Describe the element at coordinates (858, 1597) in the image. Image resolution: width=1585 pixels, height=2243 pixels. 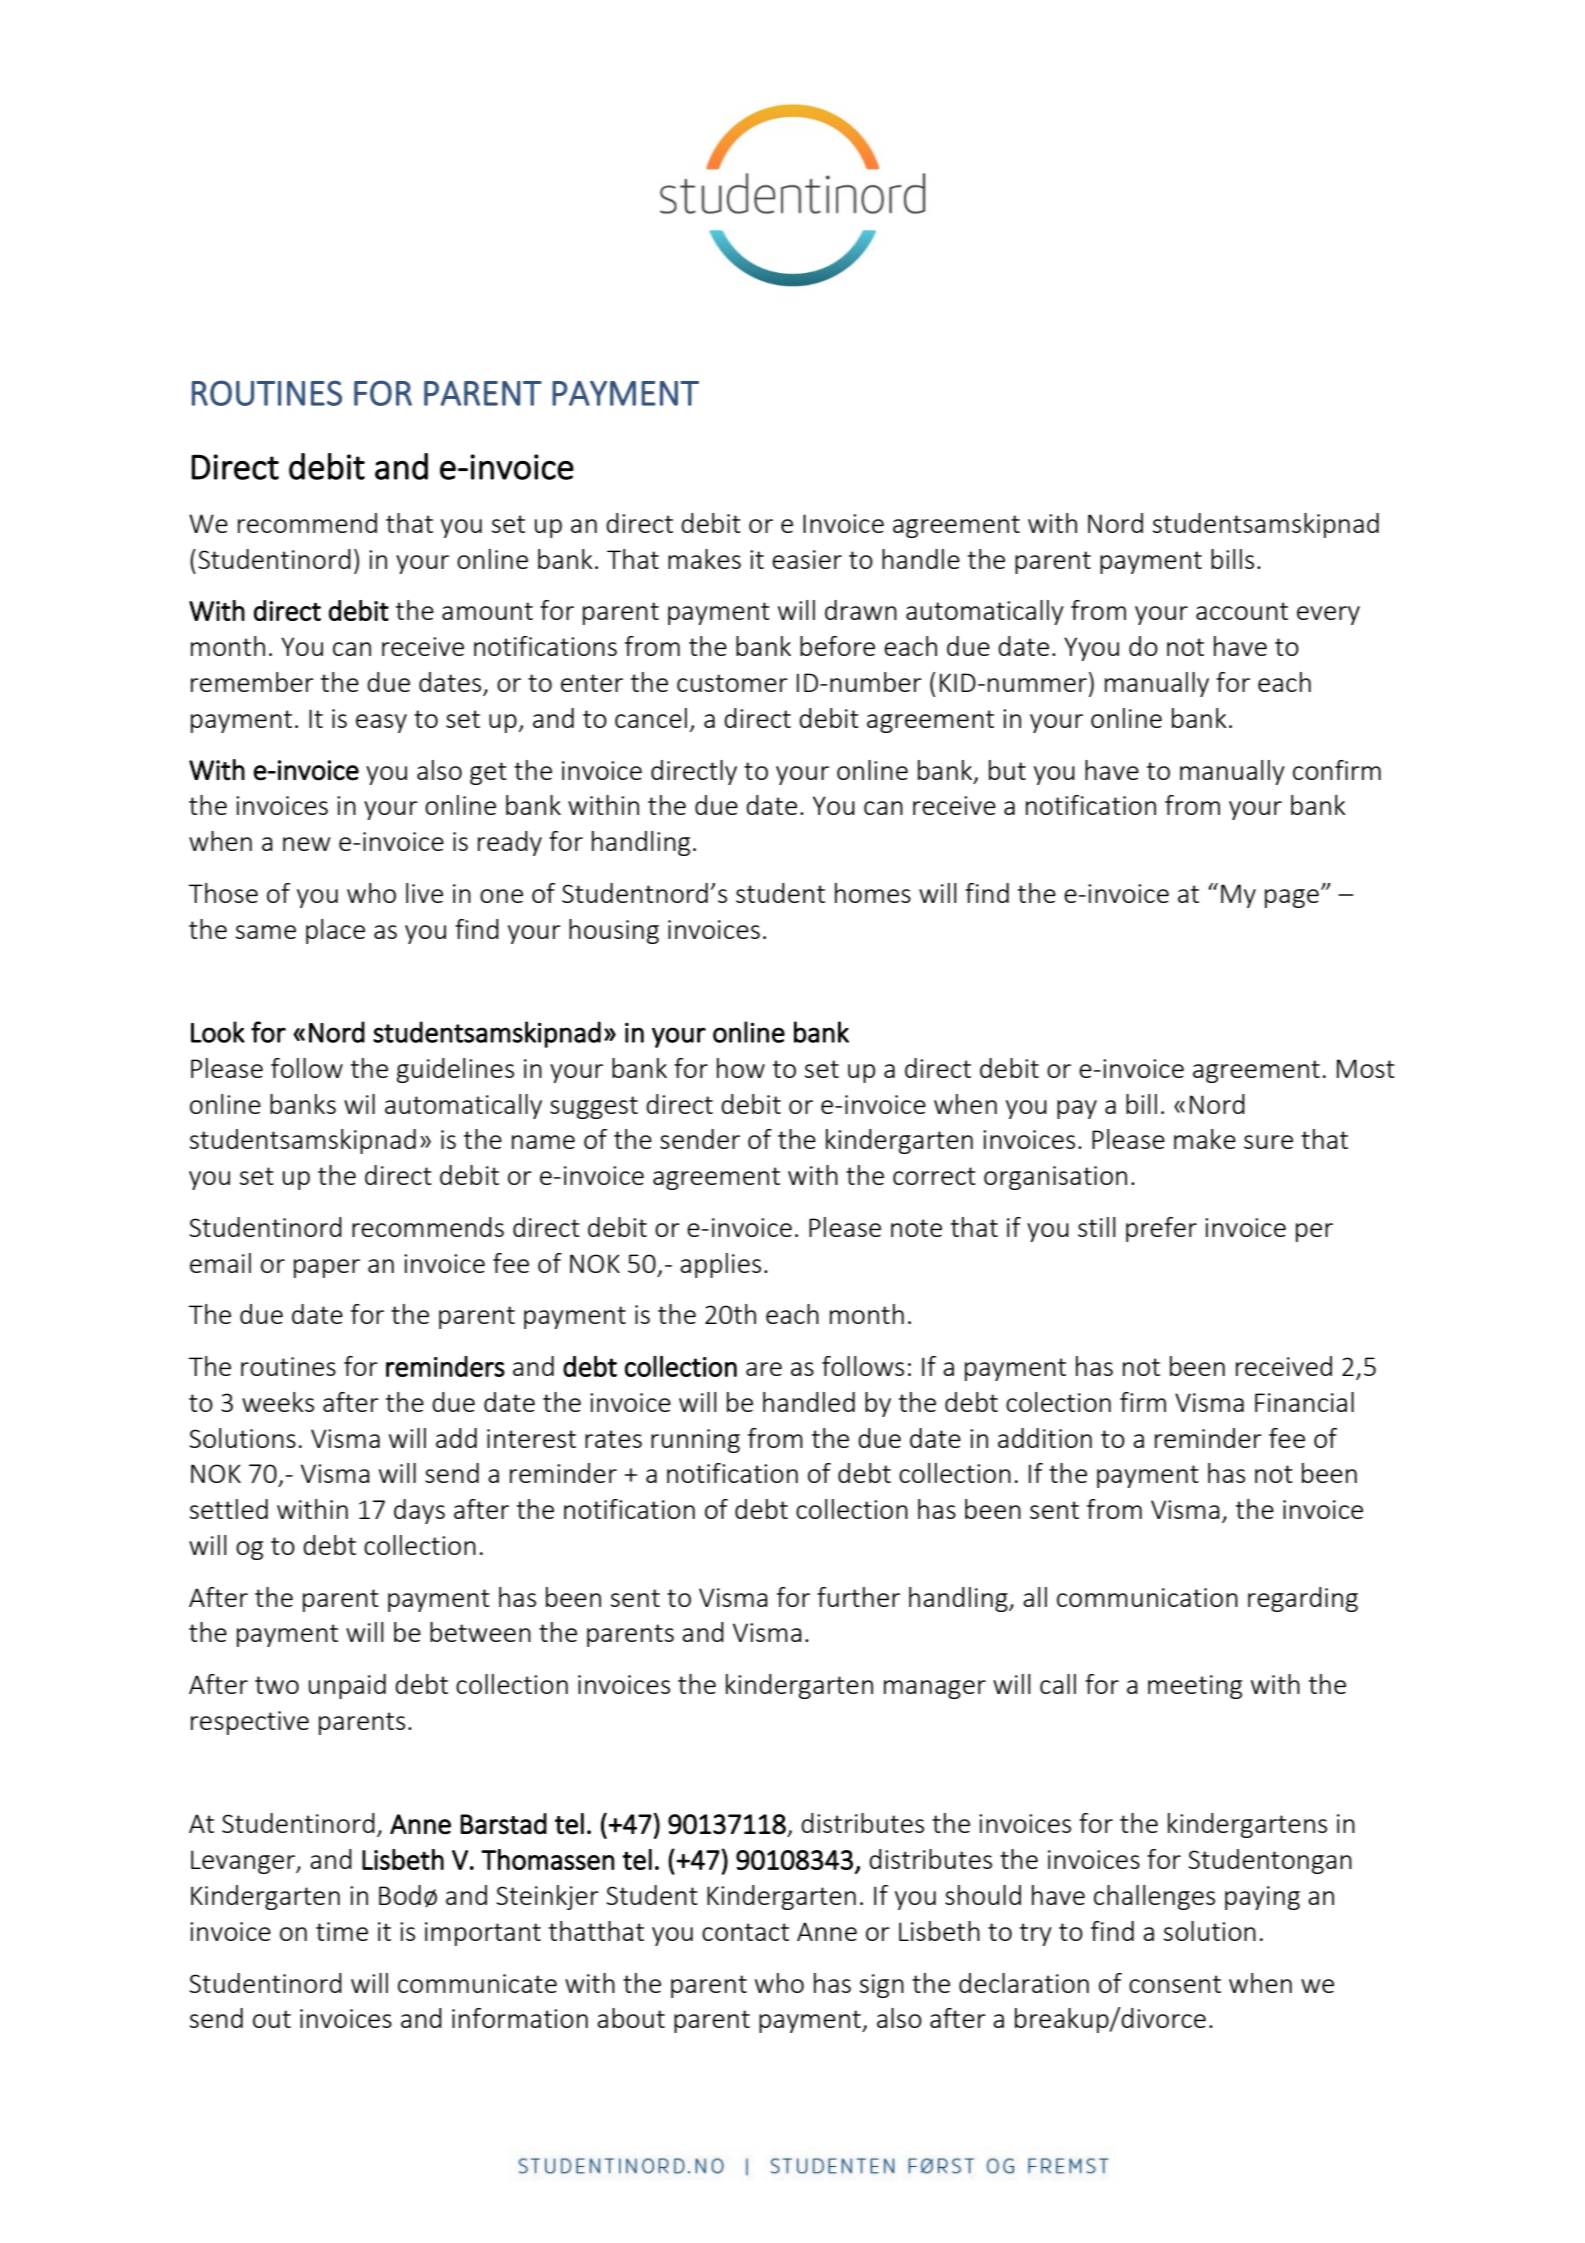
I see `further` at that location.
